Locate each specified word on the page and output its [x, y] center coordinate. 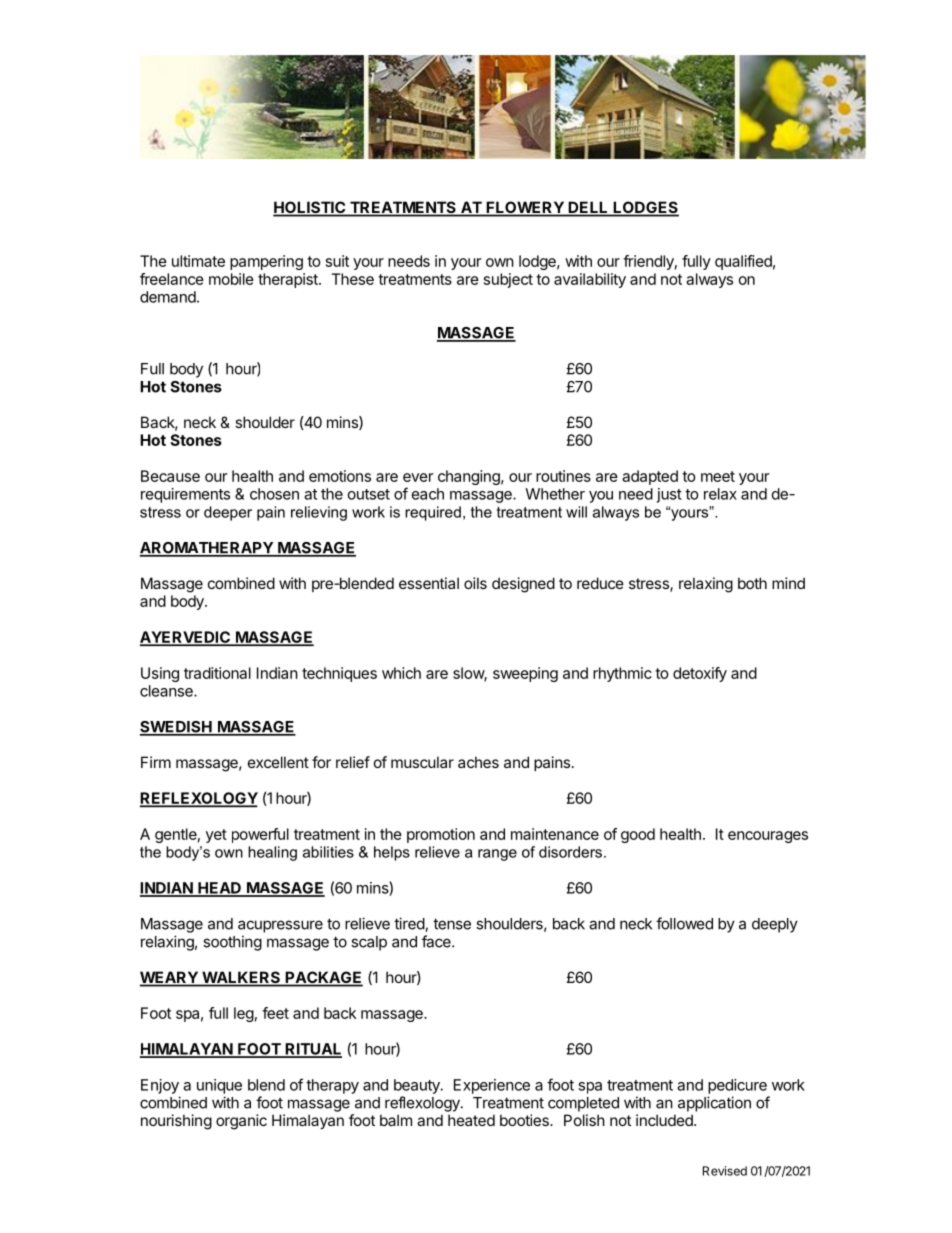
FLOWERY [525, 208]
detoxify [700, 674]
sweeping [525, 674]
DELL [588, 207]
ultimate [198, 261]
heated [471, 1120]
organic [241, 1122]
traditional [217, 673]
